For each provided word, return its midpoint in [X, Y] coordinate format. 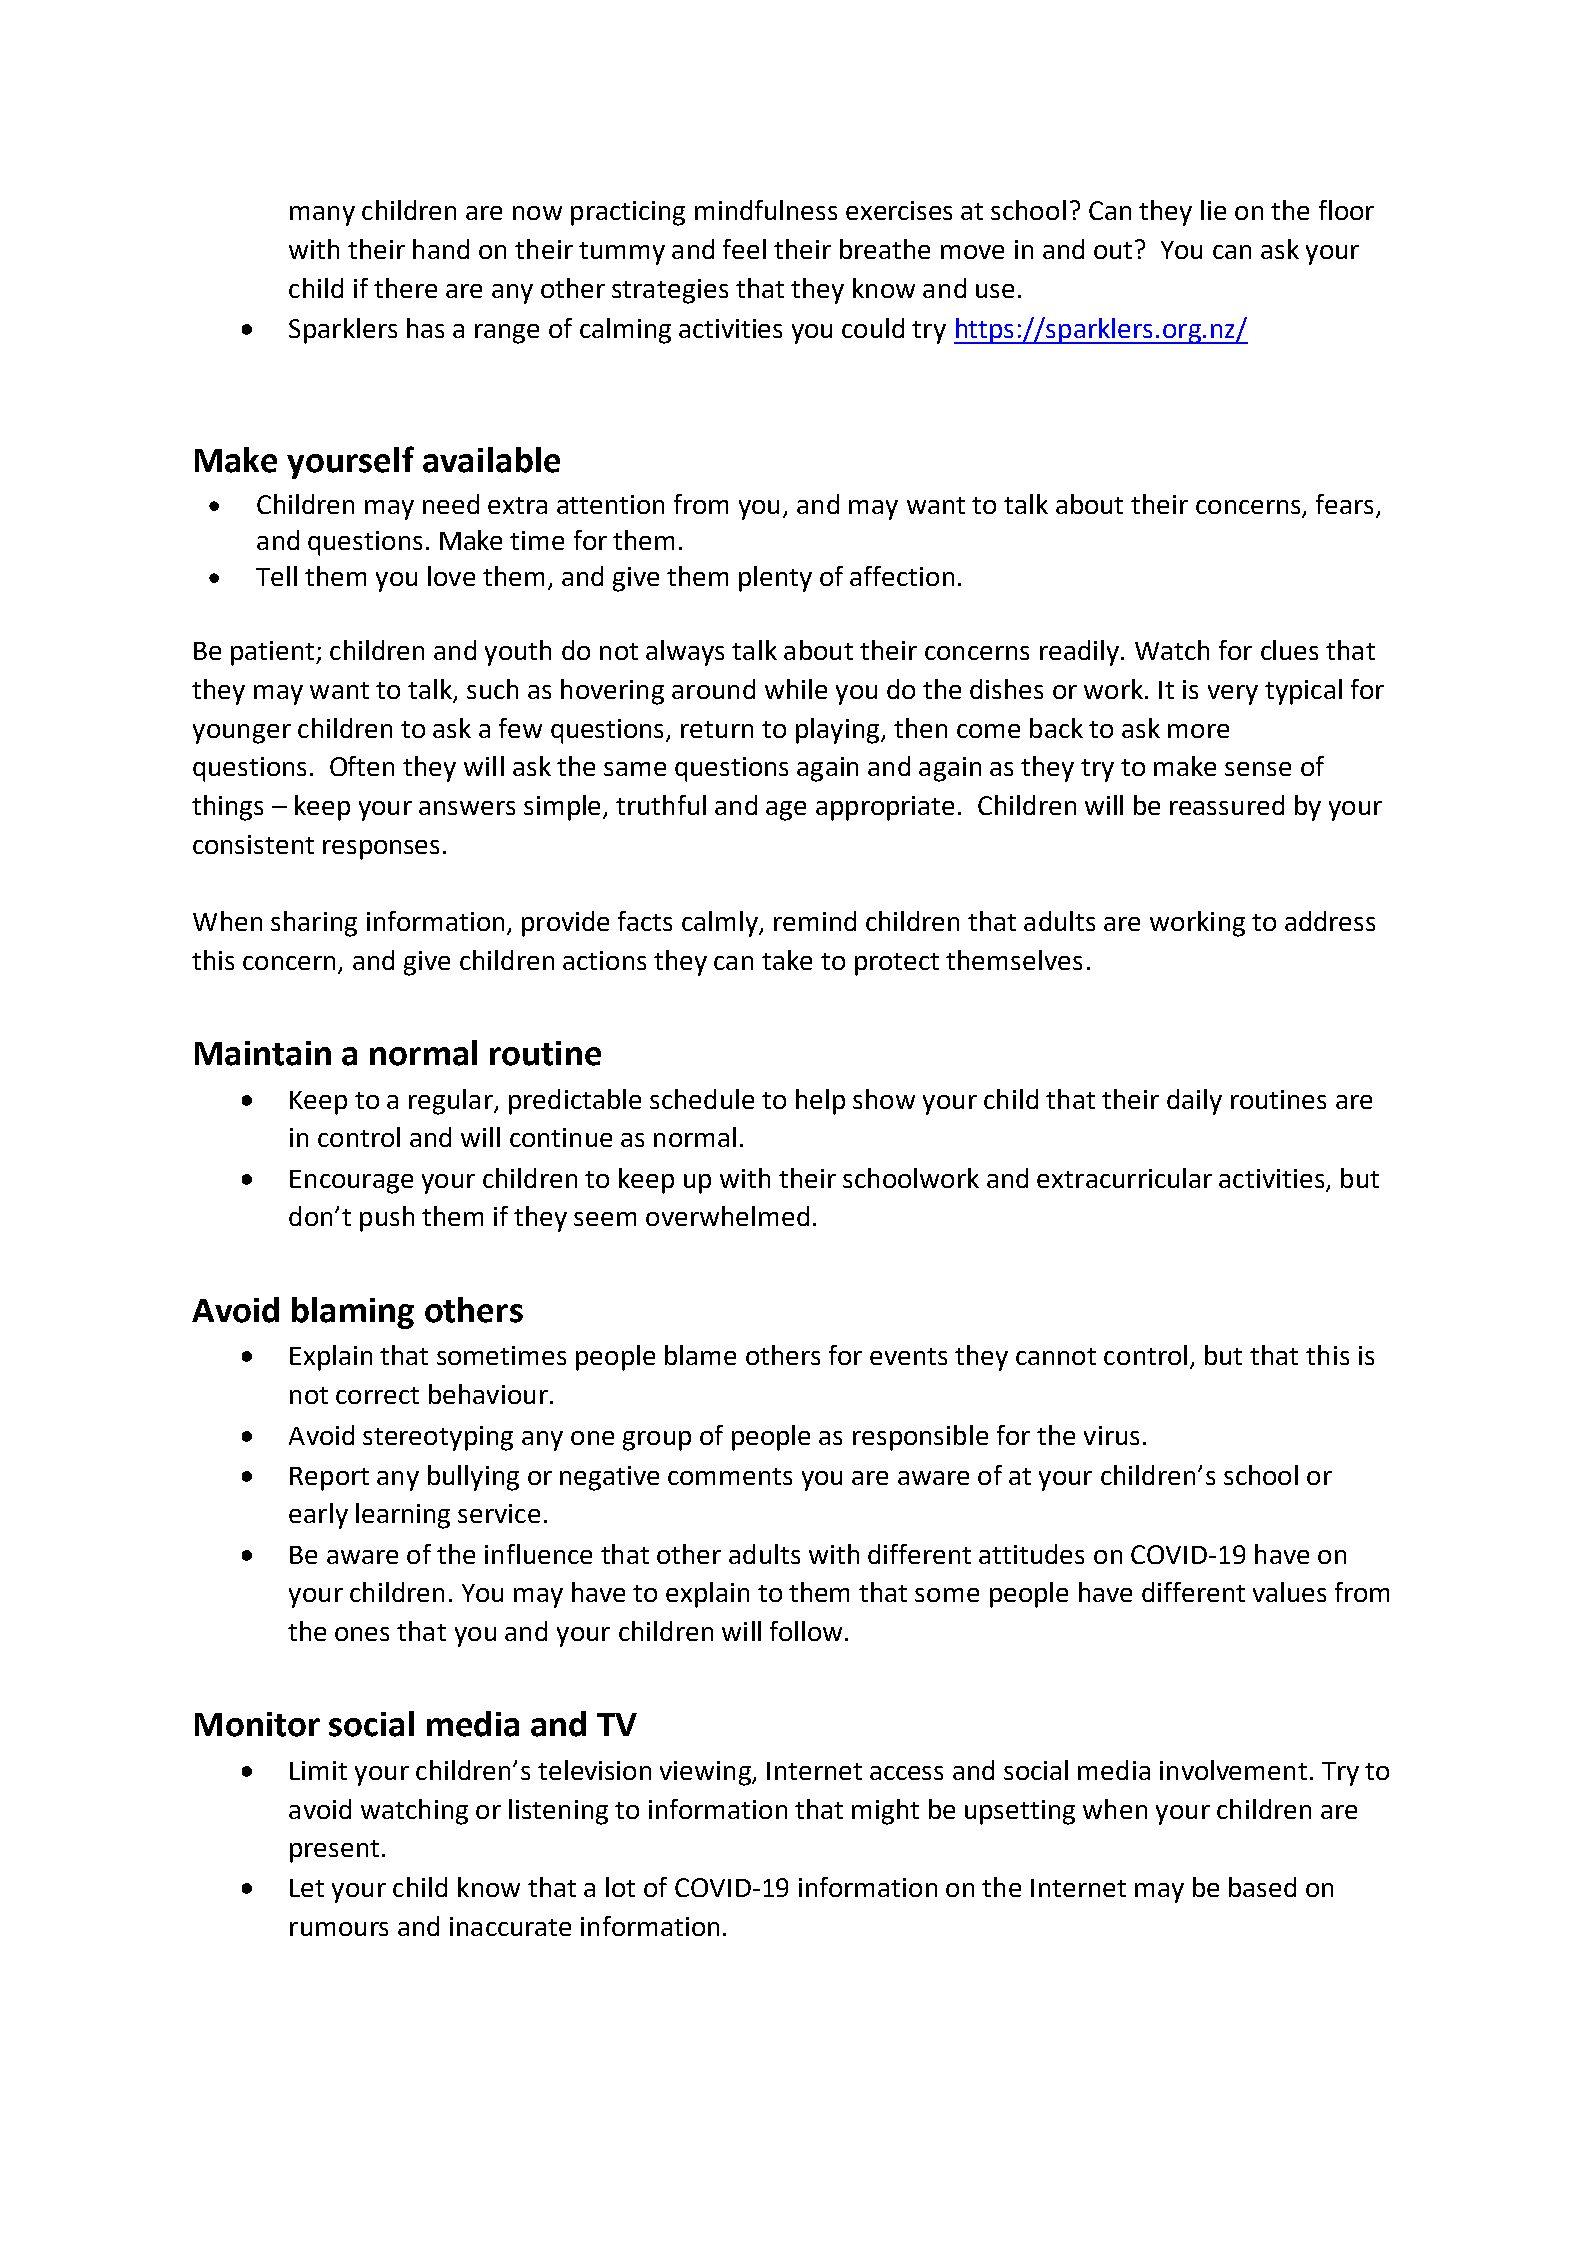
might [885, 1812]
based [1262, 1887]
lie [1213, 210]
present [334, 1851]
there [405, 288]
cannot [1056, 1356]
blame [700, 1355]
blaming [353, 1313]
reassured [1227, 805]
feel [744, 249]
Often [362, 766]
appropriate [885, 808]
